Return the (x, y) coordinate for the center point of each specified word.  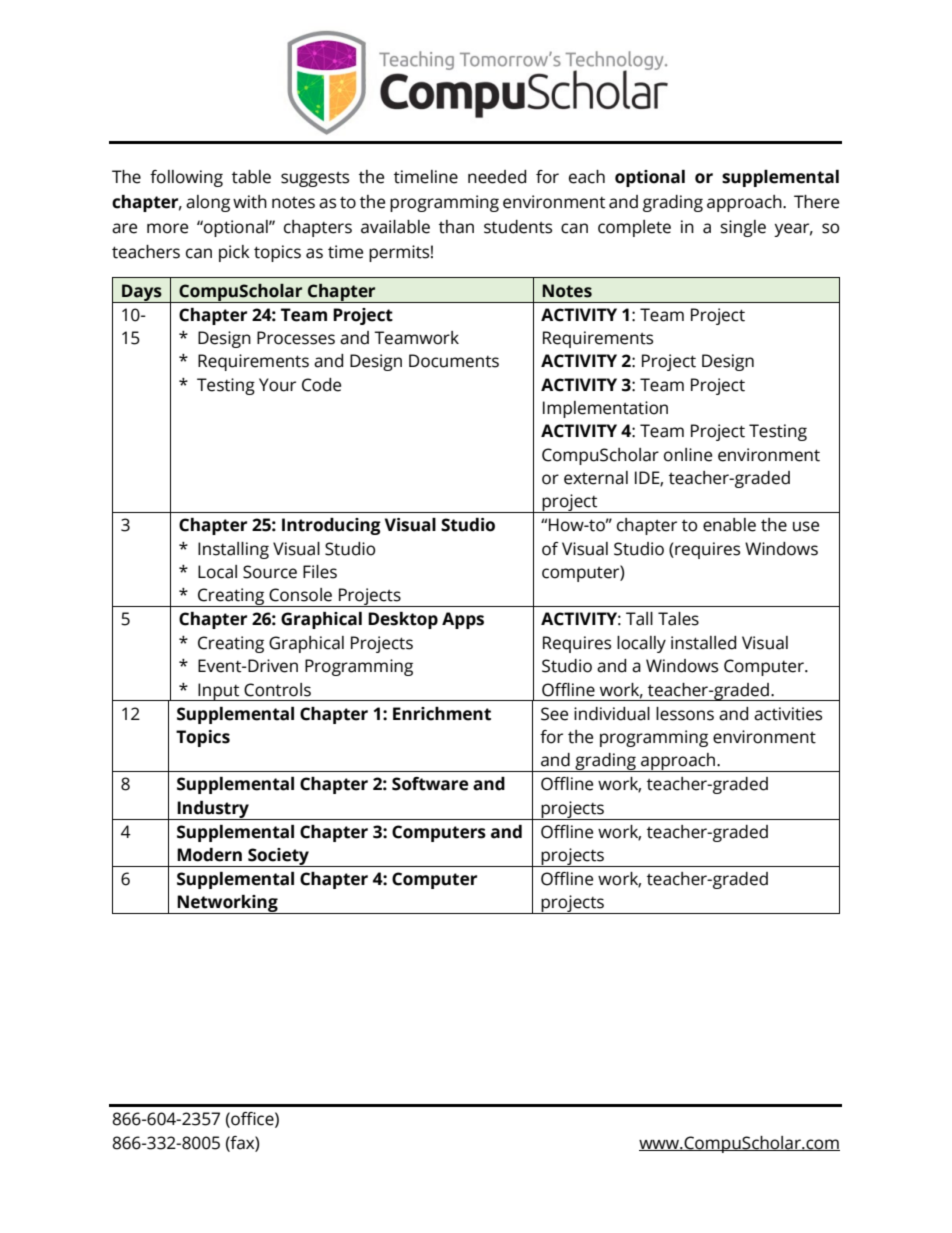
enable (729, 525)
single (743, 228)
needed (497, 177)
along (208, 203)
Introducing (331, 526)
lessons (685, 714)
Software (430, 784)
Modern (209, 855)
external (596, 478)
